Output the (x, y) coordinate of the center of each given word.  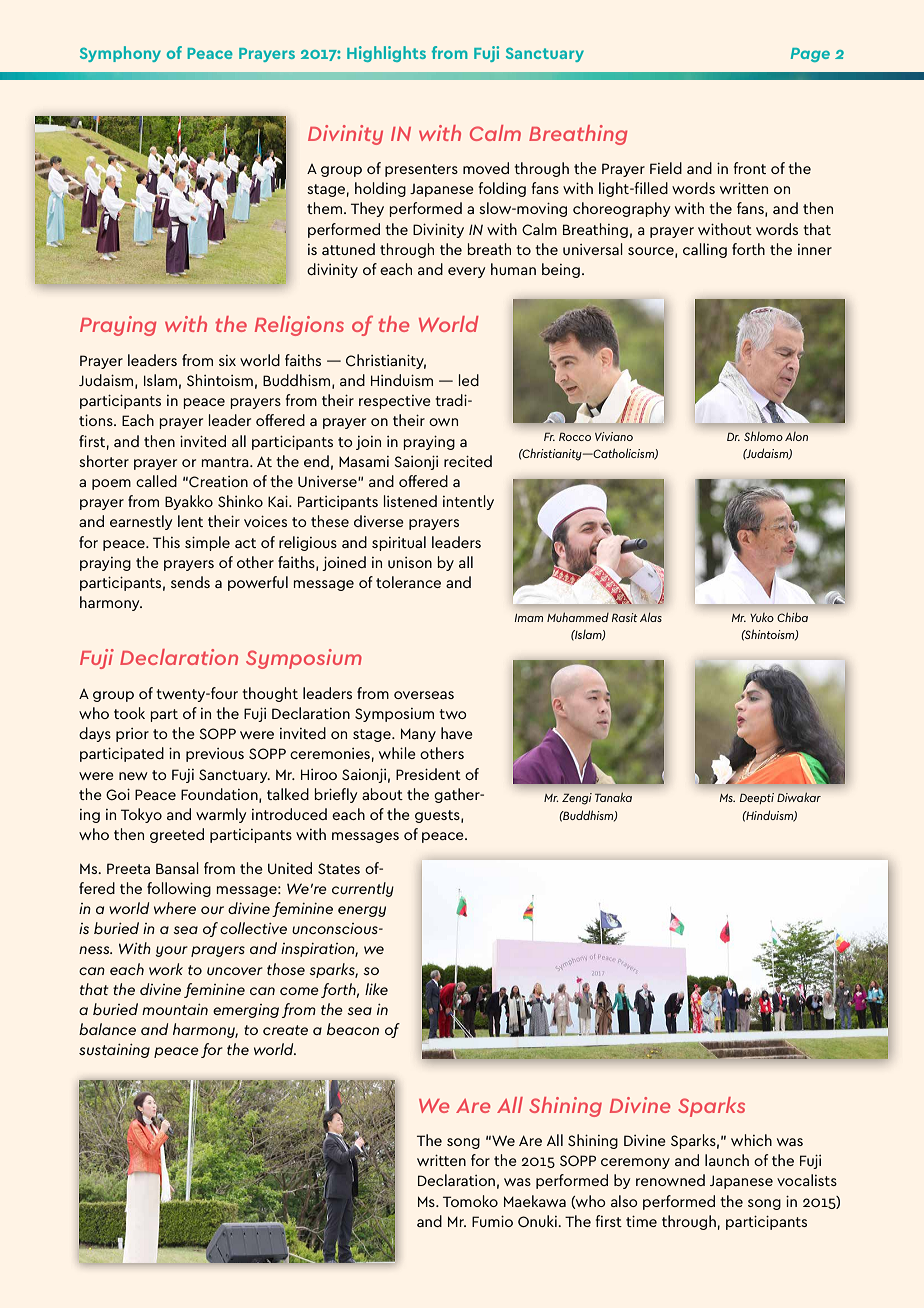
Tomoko (470, 1201)
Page (810, 55)
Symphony (120, 54)
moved (486, 168)
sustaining (114, 1051)
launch (727, 1160)
